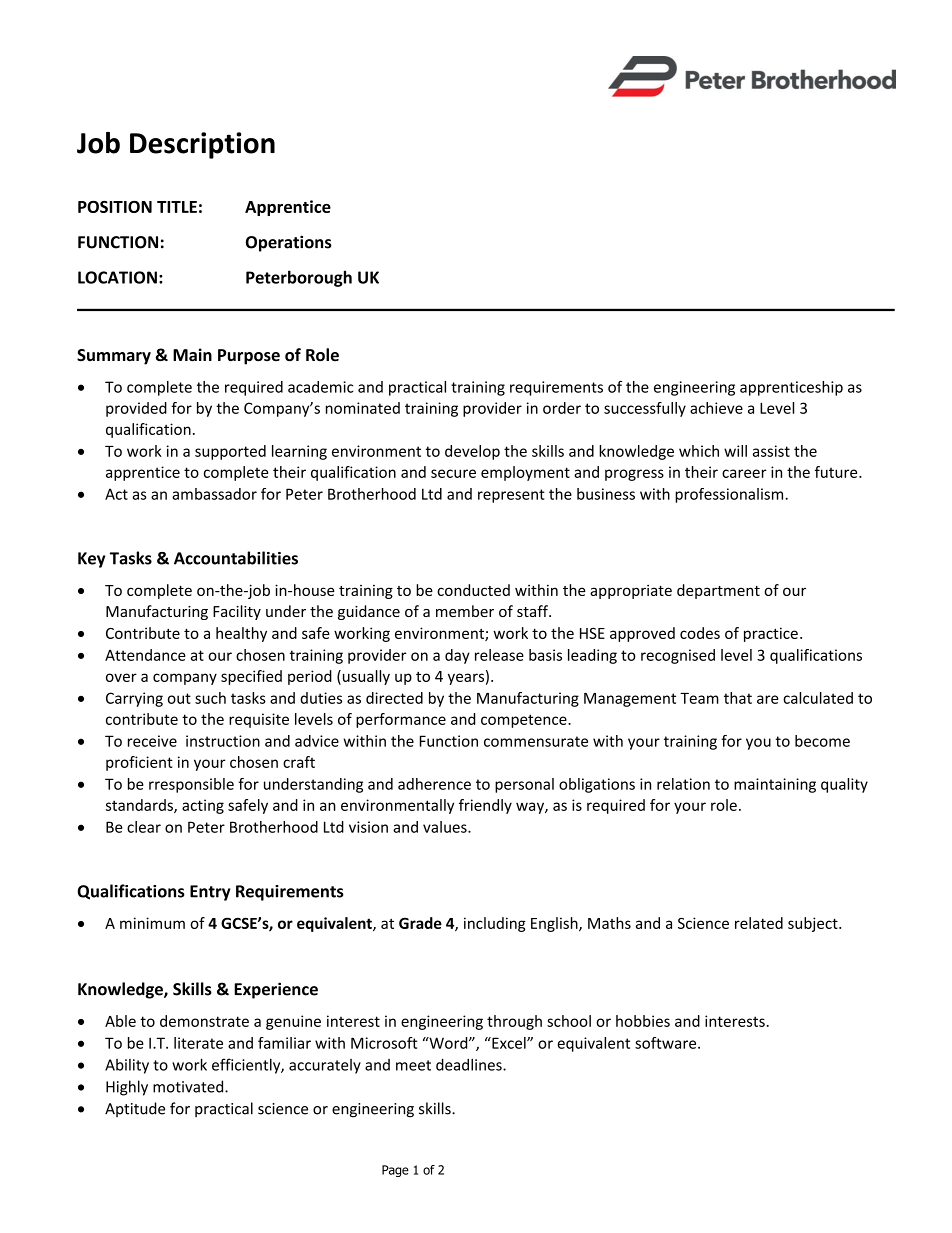  Describe the element at coordinates (771, 451) in the image. I see `assist` at that location.
